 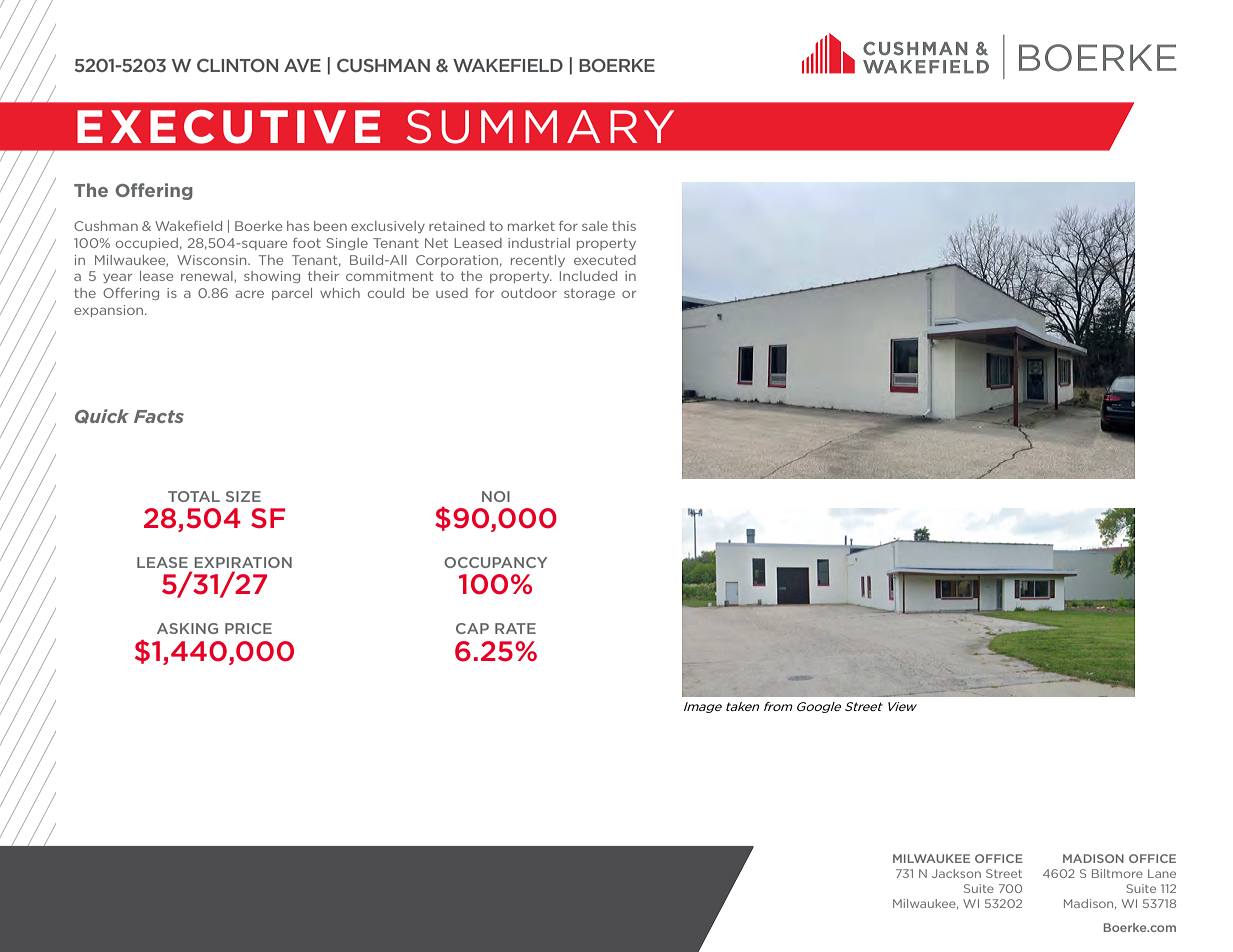 I want to click on PRICE, so click(x=248, y=628).
